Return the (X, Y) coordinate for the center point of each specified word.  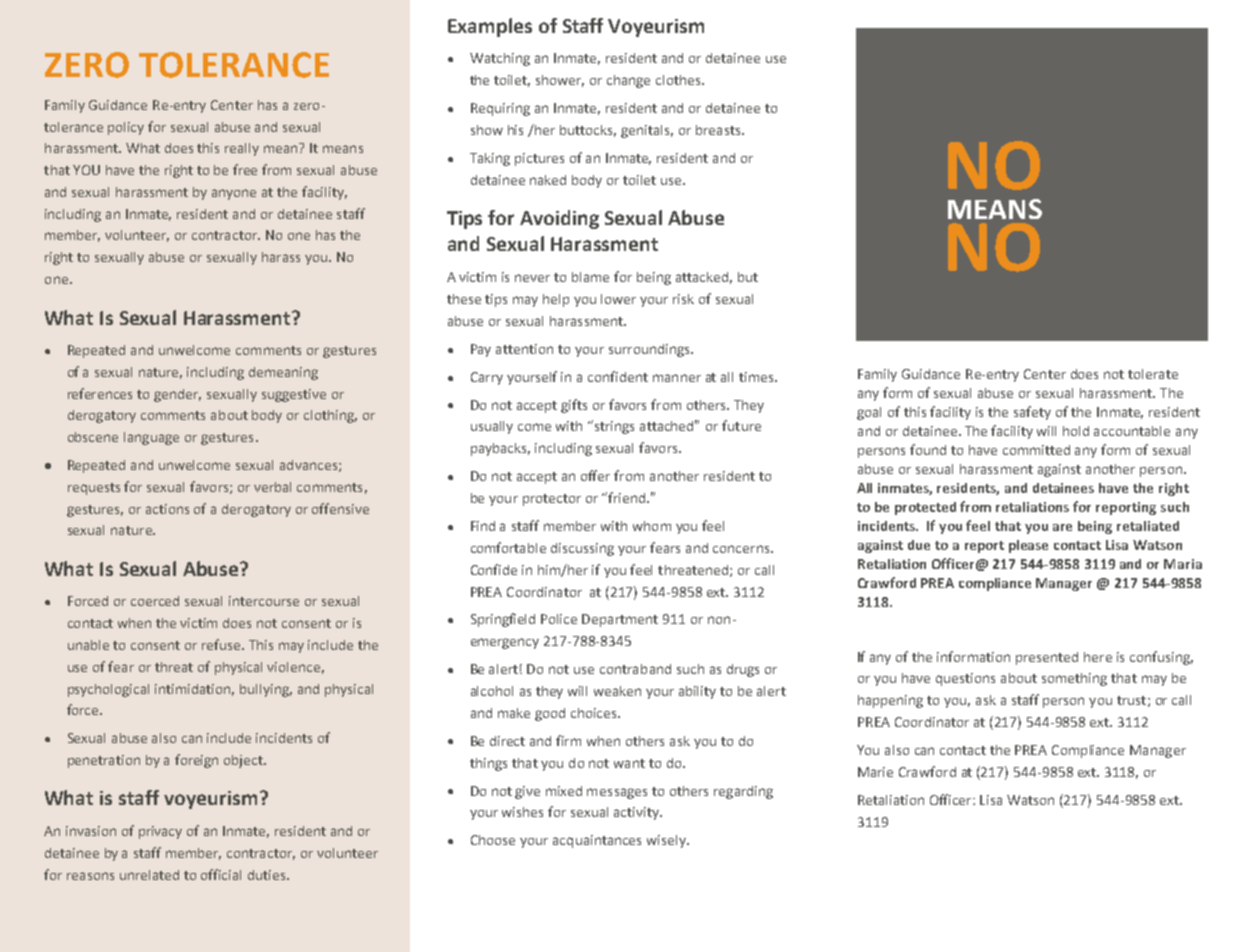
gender (177, 395)
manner (677, 378)
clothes (679, 80)
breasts (719, 130)
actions (167, 509)
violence (293, 667)
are (1062, 527)
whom (652, 526)
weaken (617, 691)
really (242, 149)
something (1074, 679)
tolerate (1153, 374)
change (628, 81)
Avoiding (559, 219)
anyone (234, 194)
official (221, 874)
